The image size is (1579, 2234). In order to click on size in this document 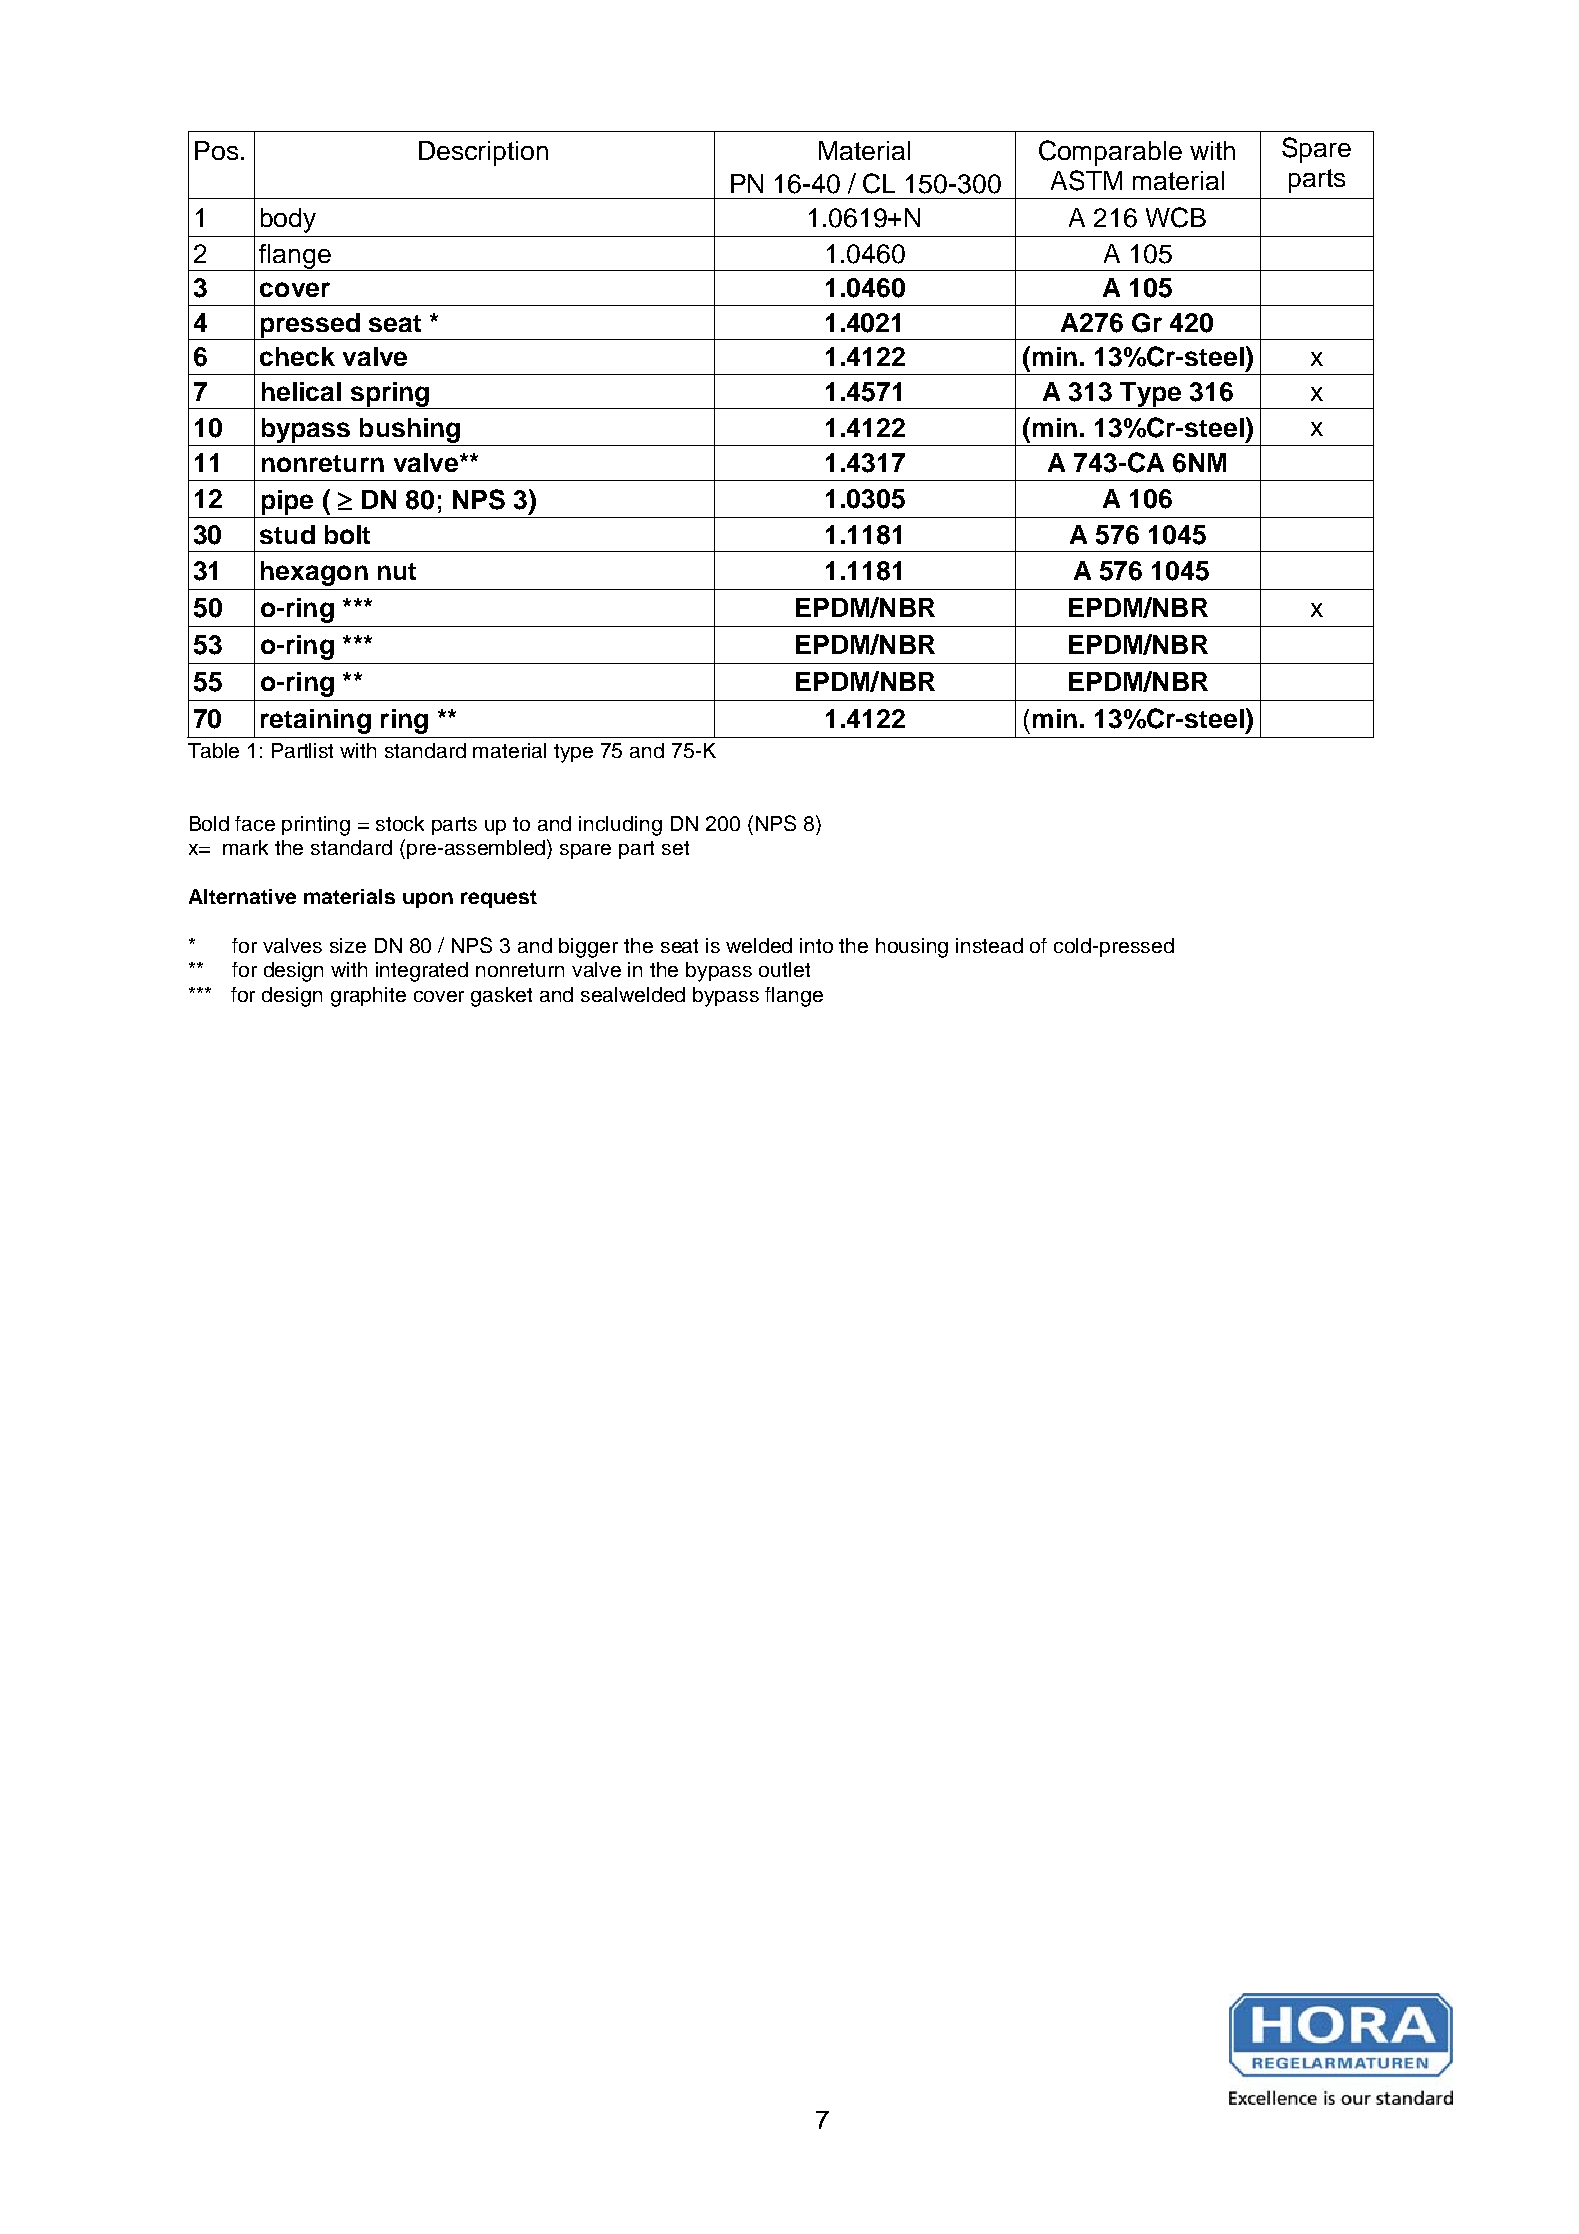, I will do `click(348, 945)`.
